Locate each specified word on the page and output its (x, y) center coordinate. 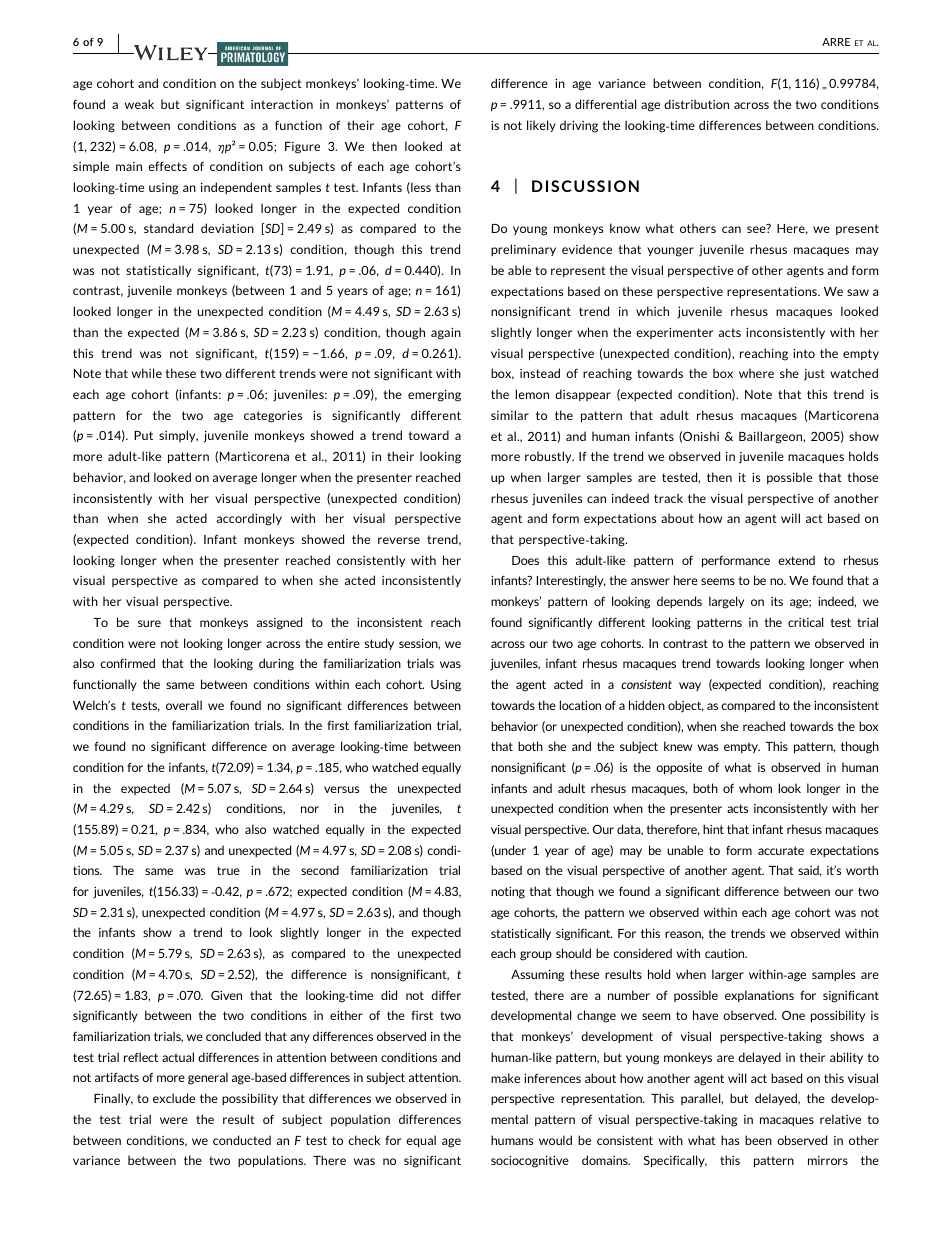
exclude (174, 1098)
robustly (549, 457)
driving (579, 126)
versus (341, 789)
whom (755, 788)
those (862, 477)
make (505, 1078)
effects (167, 166)
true (228, 870)
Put (143, 435)
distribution (696, 104)
